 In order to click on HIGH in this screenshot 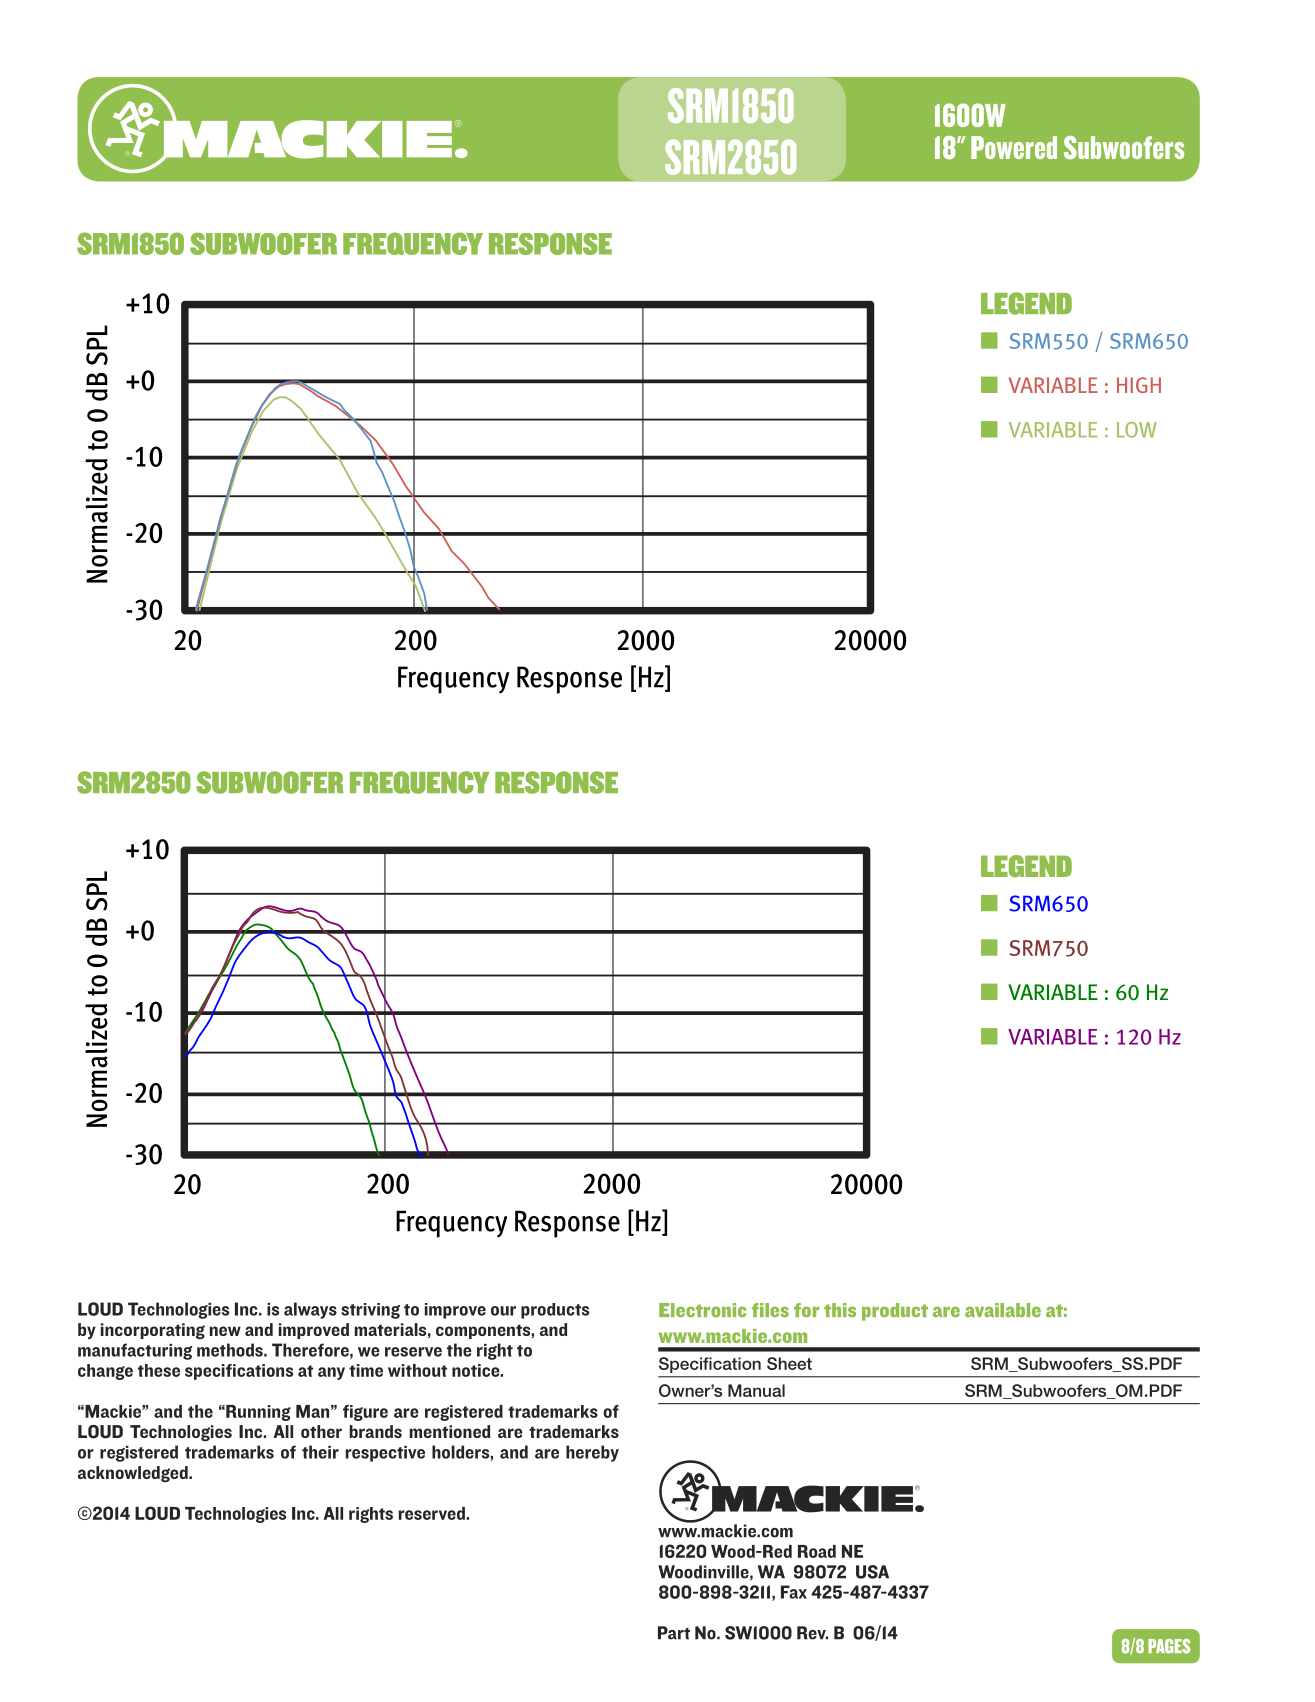, I will do `click(1139, 385)`.
